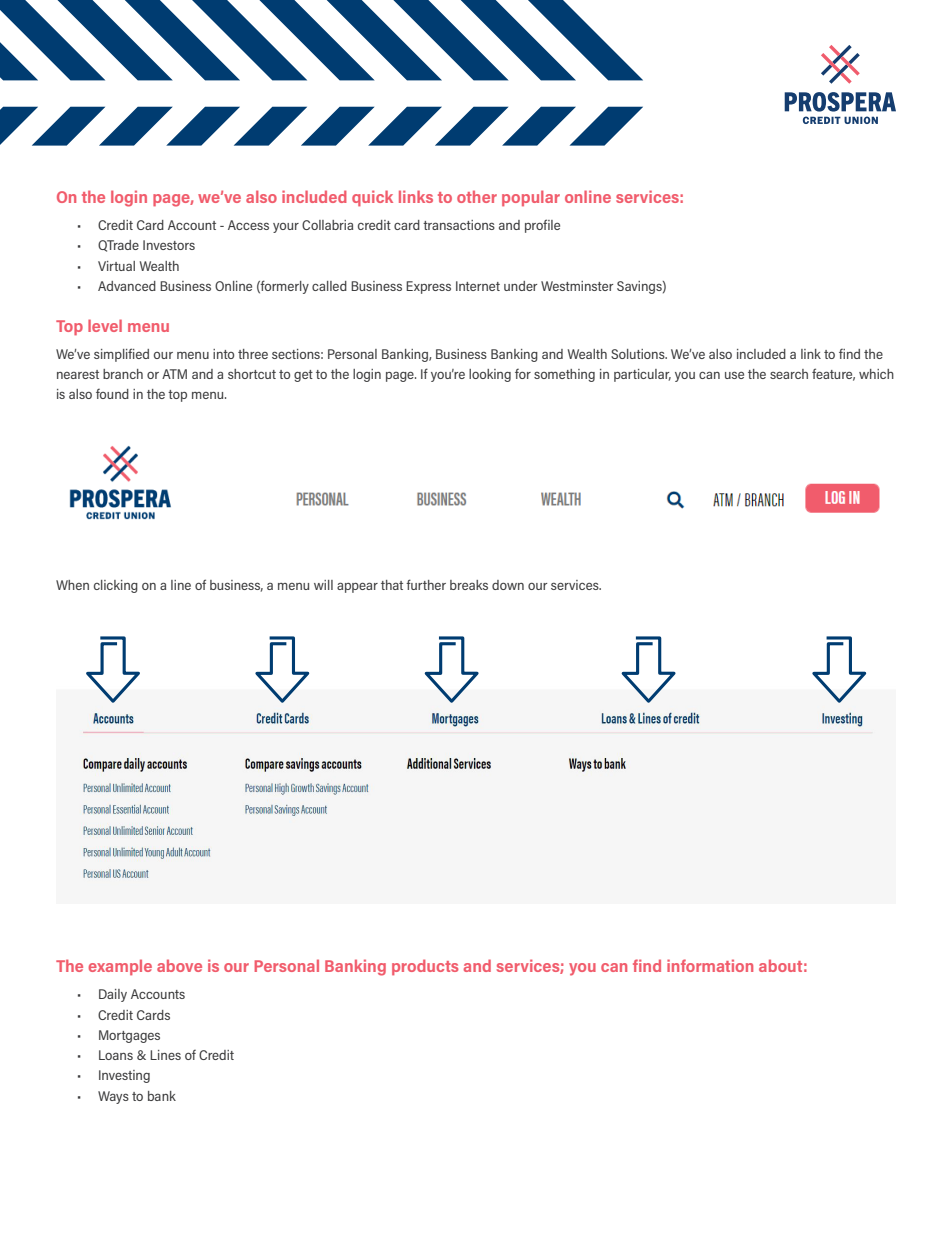  Describe the element at coordinates (116, 586) in the screenshot. I see `clicking` at that location.
